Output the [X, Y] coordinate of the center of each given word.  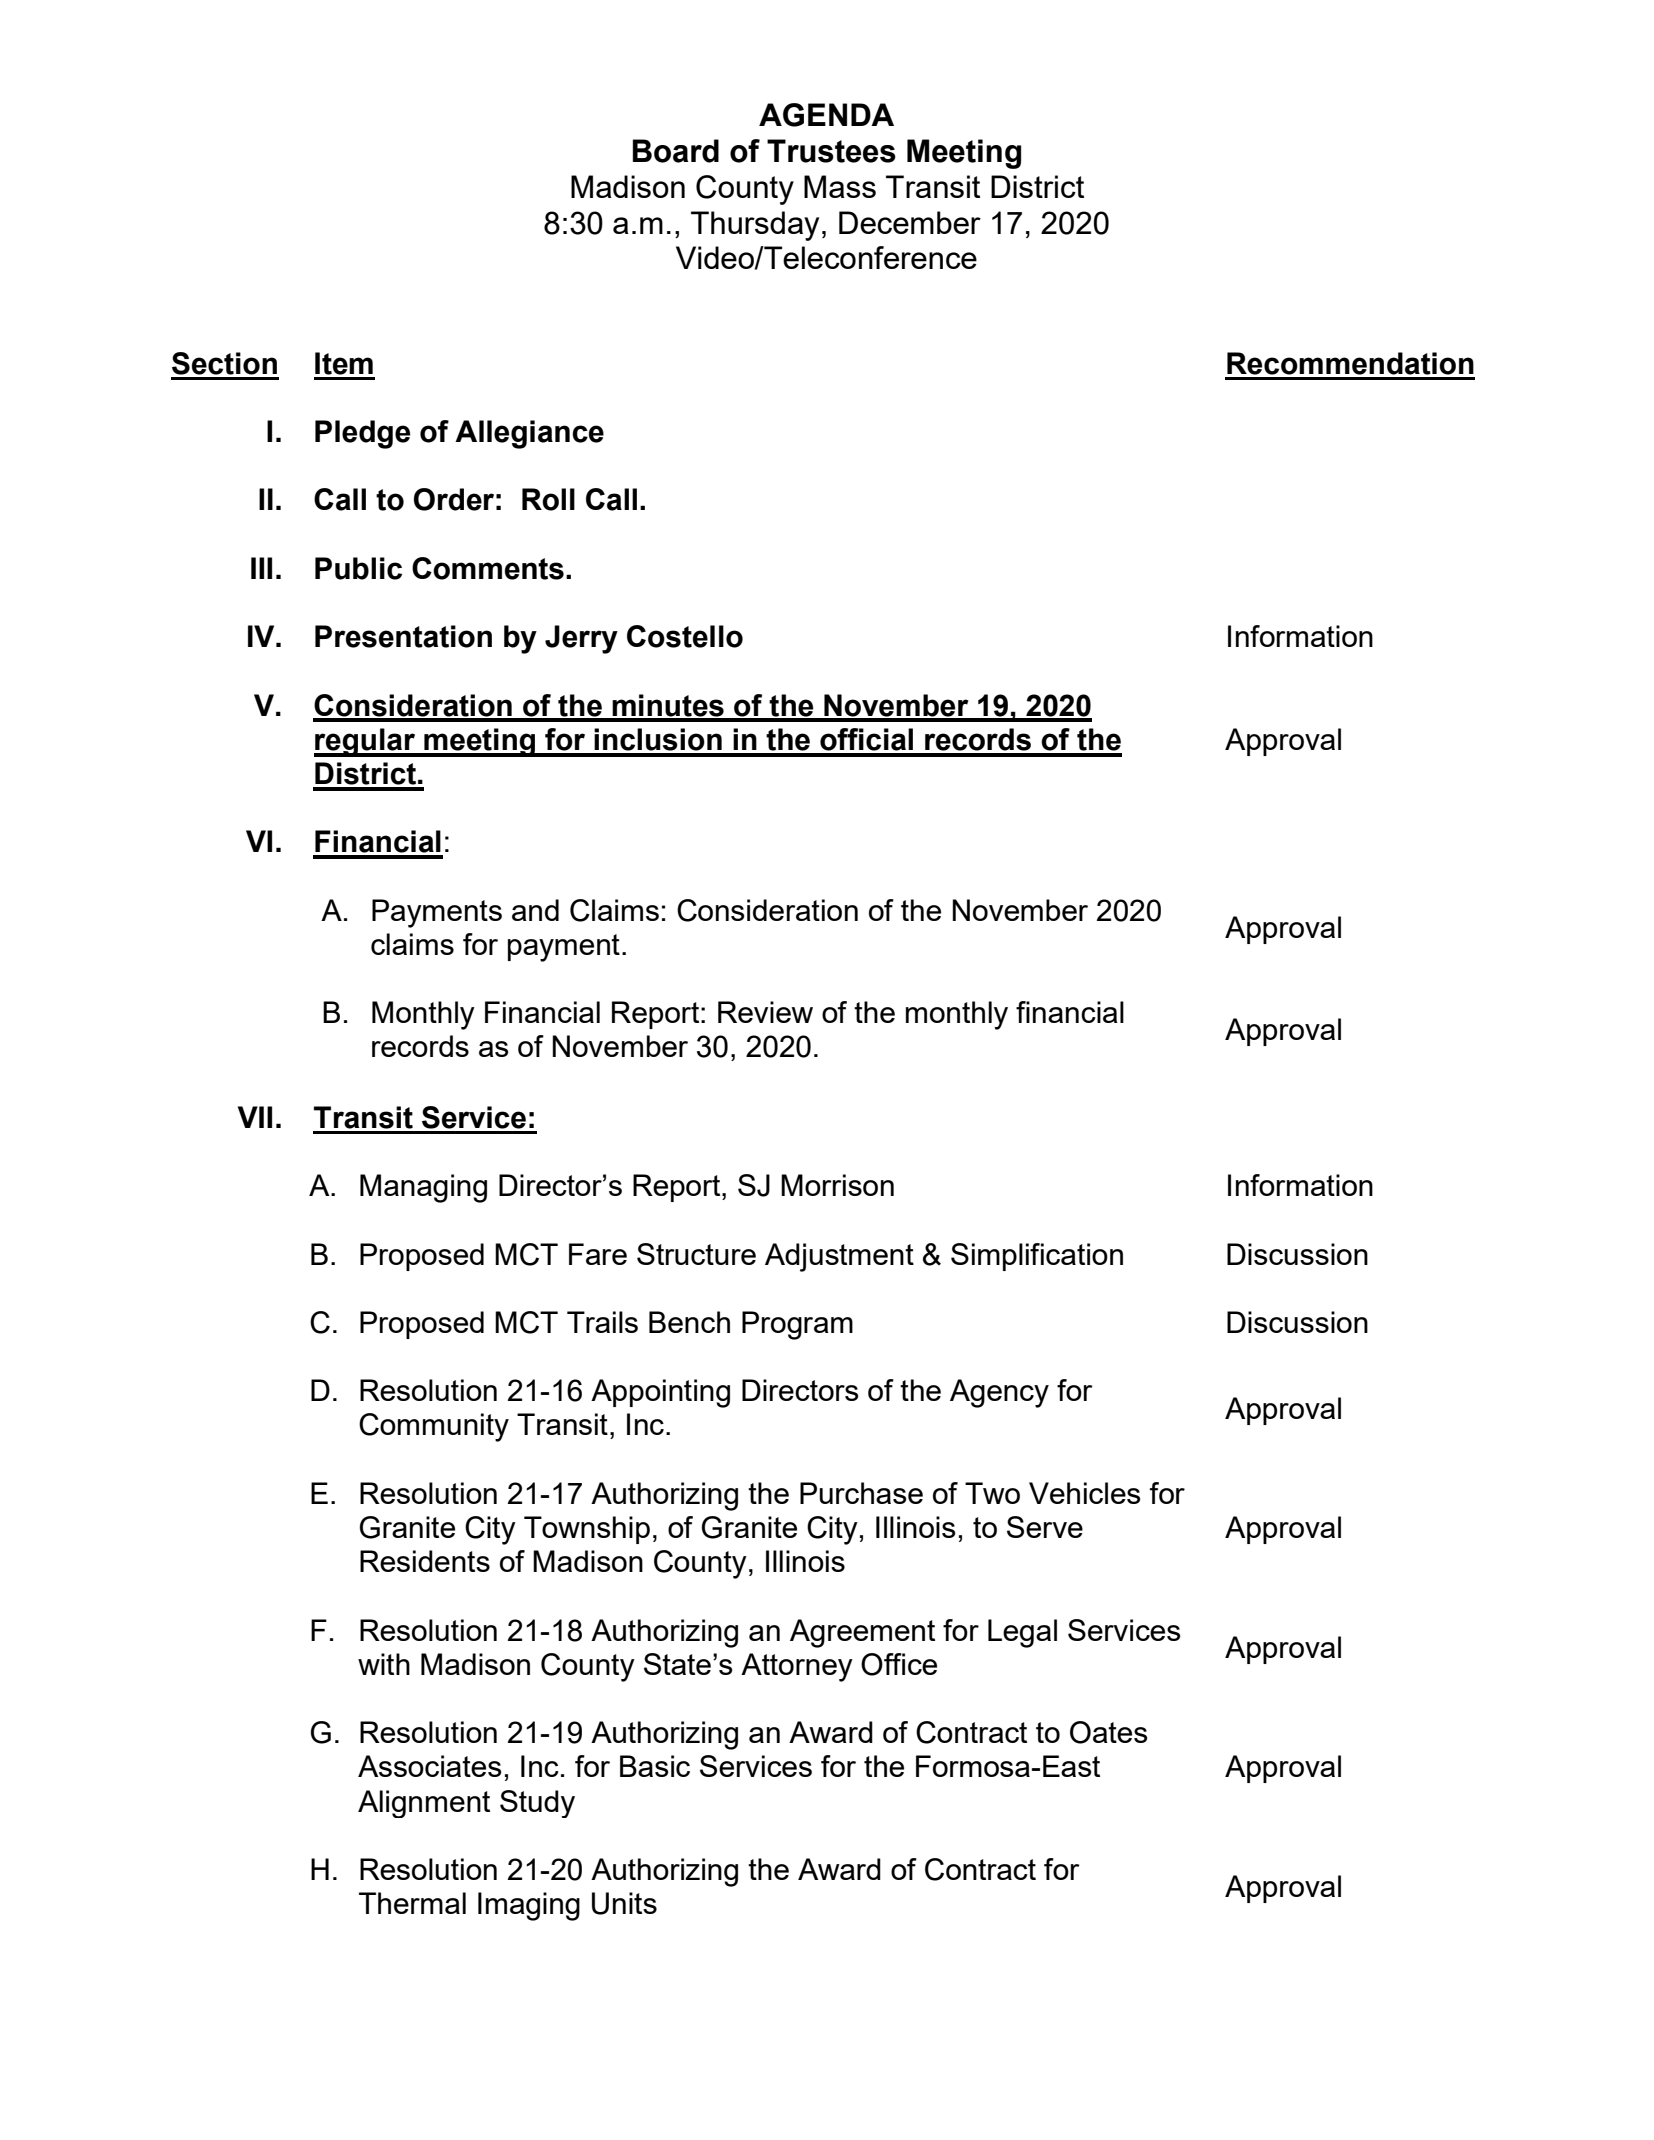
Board [676, 151]
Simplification [1037, 1257]
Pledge [362, 434]
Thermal [412, 1903]
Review [765, 1012]
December [910, 222]
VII [255, 1117]
